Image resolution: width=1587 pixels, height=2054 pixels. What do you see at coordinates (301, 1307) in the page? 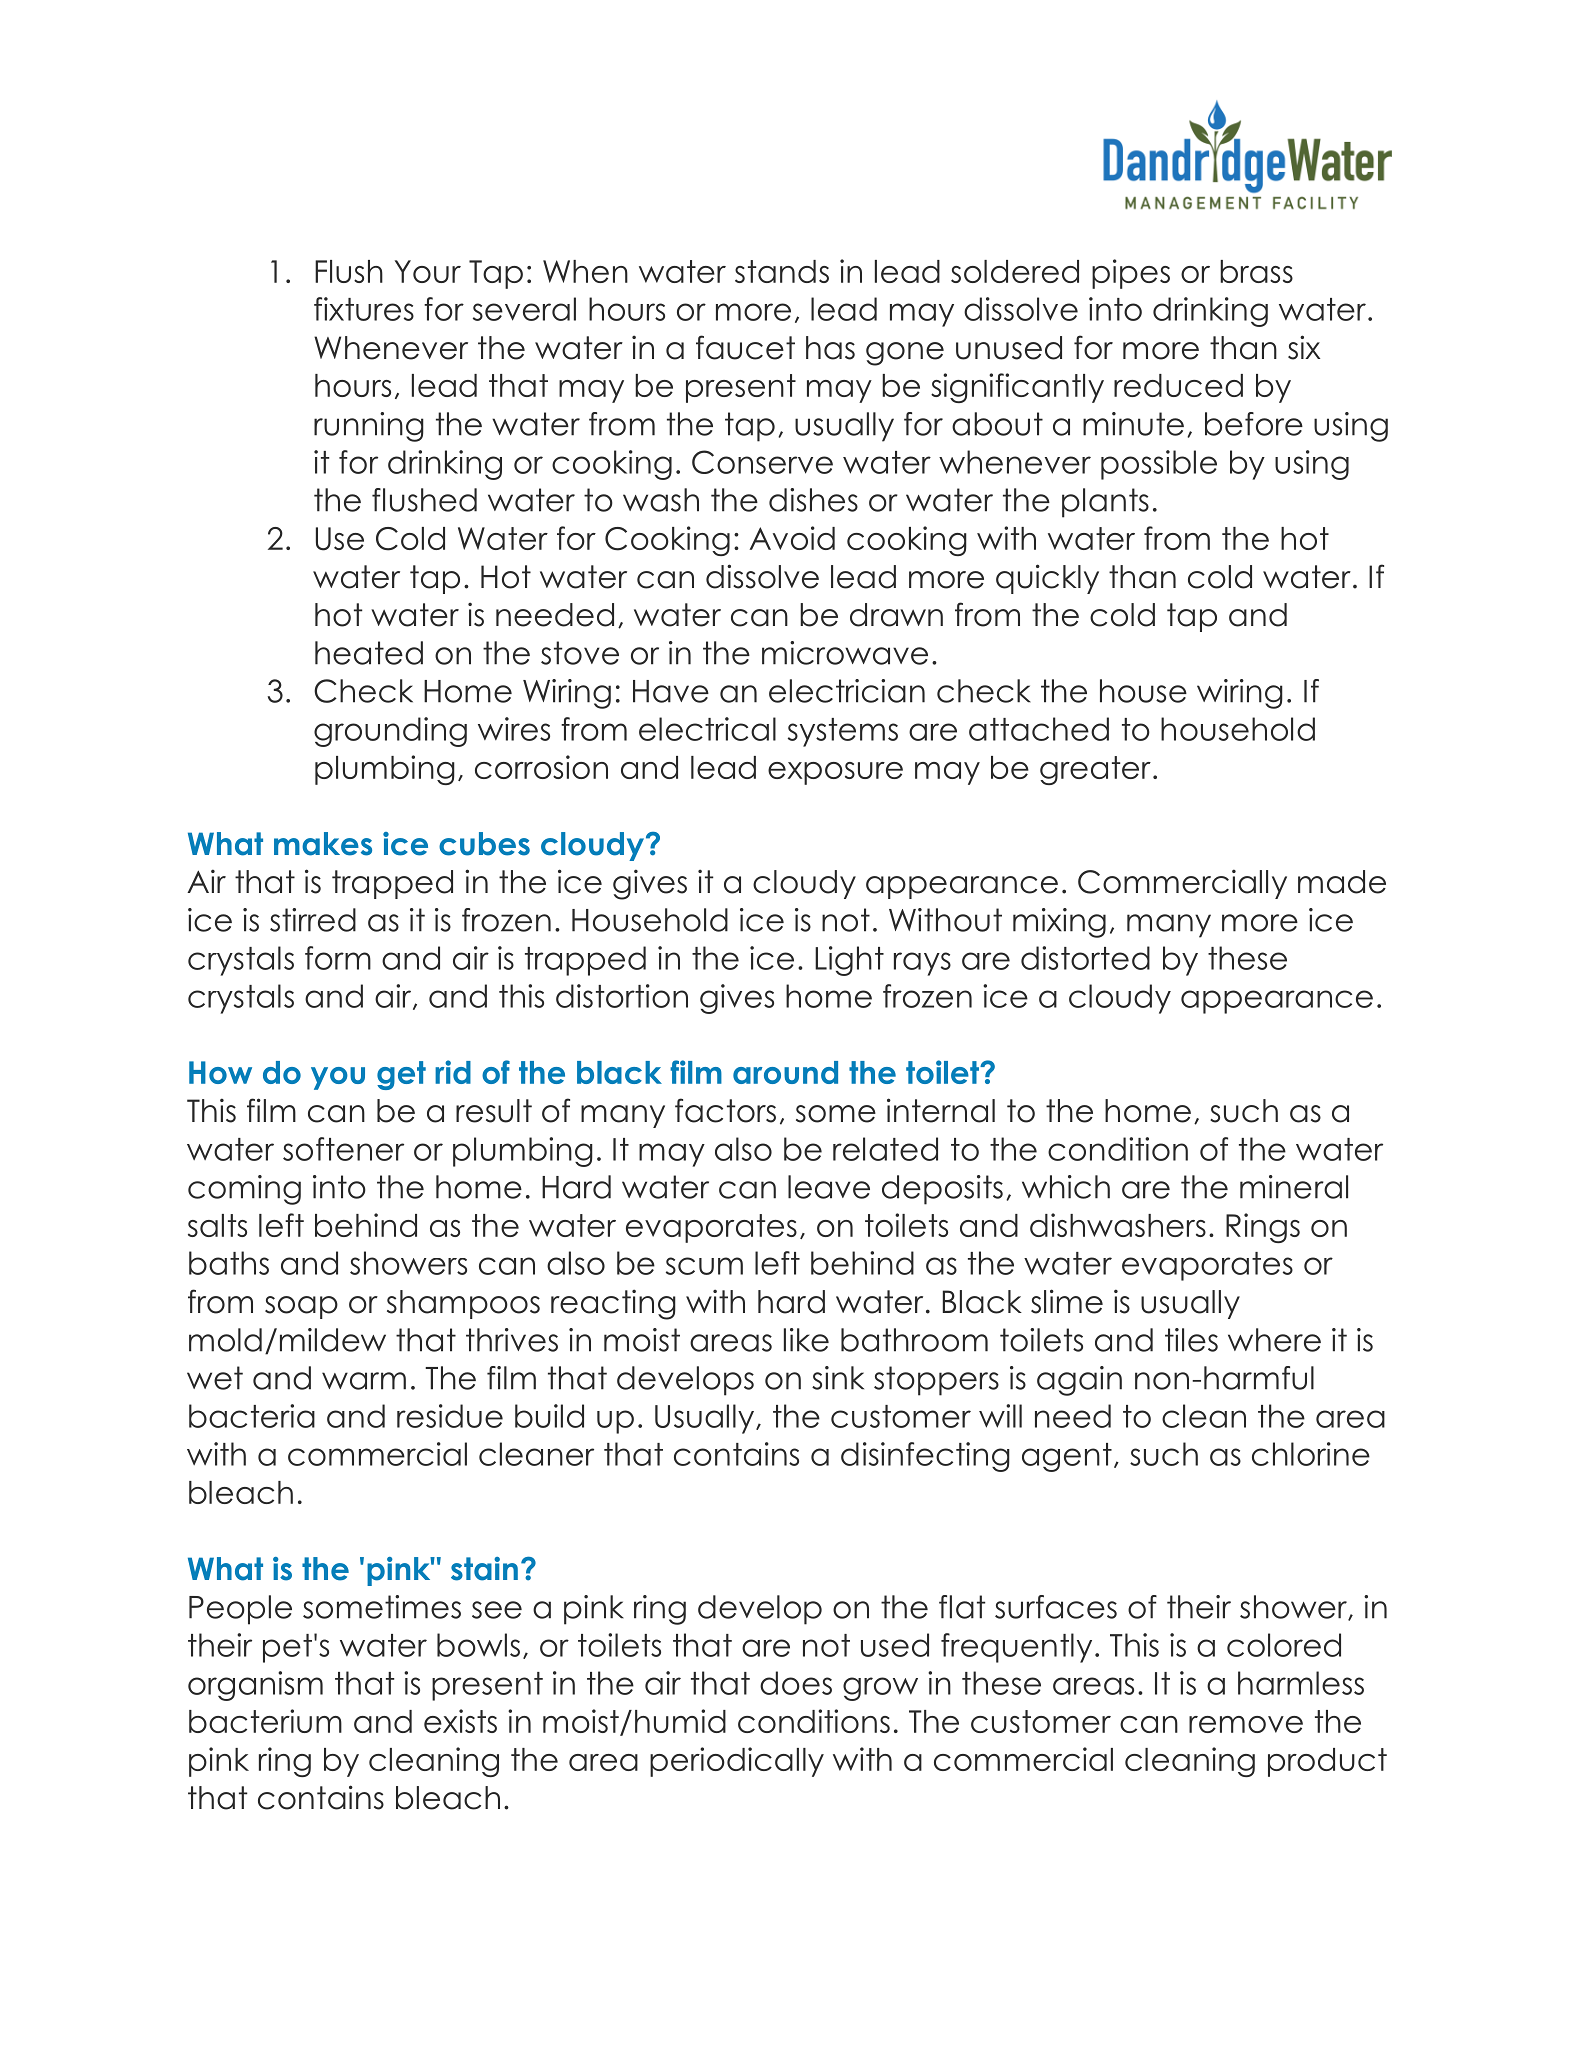
I see `soap` at bounding box center [301, 1307].
